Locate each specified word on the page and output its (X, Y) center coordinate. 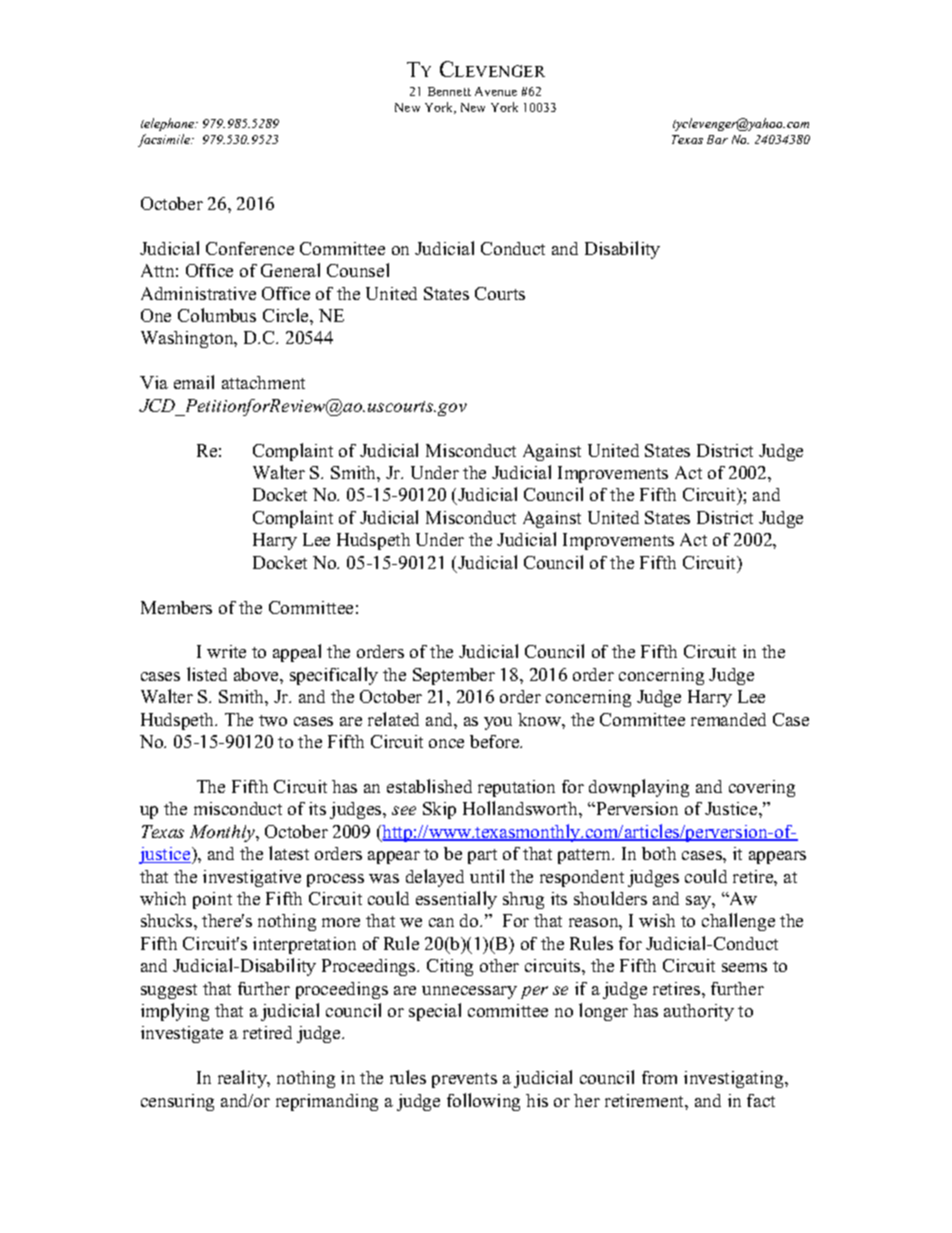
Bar (717, 139)
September (454, 676)
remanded (728, 719)
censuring (177, 1102)
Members (176, 607)
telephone (169, 124)
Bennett (449, 91)
